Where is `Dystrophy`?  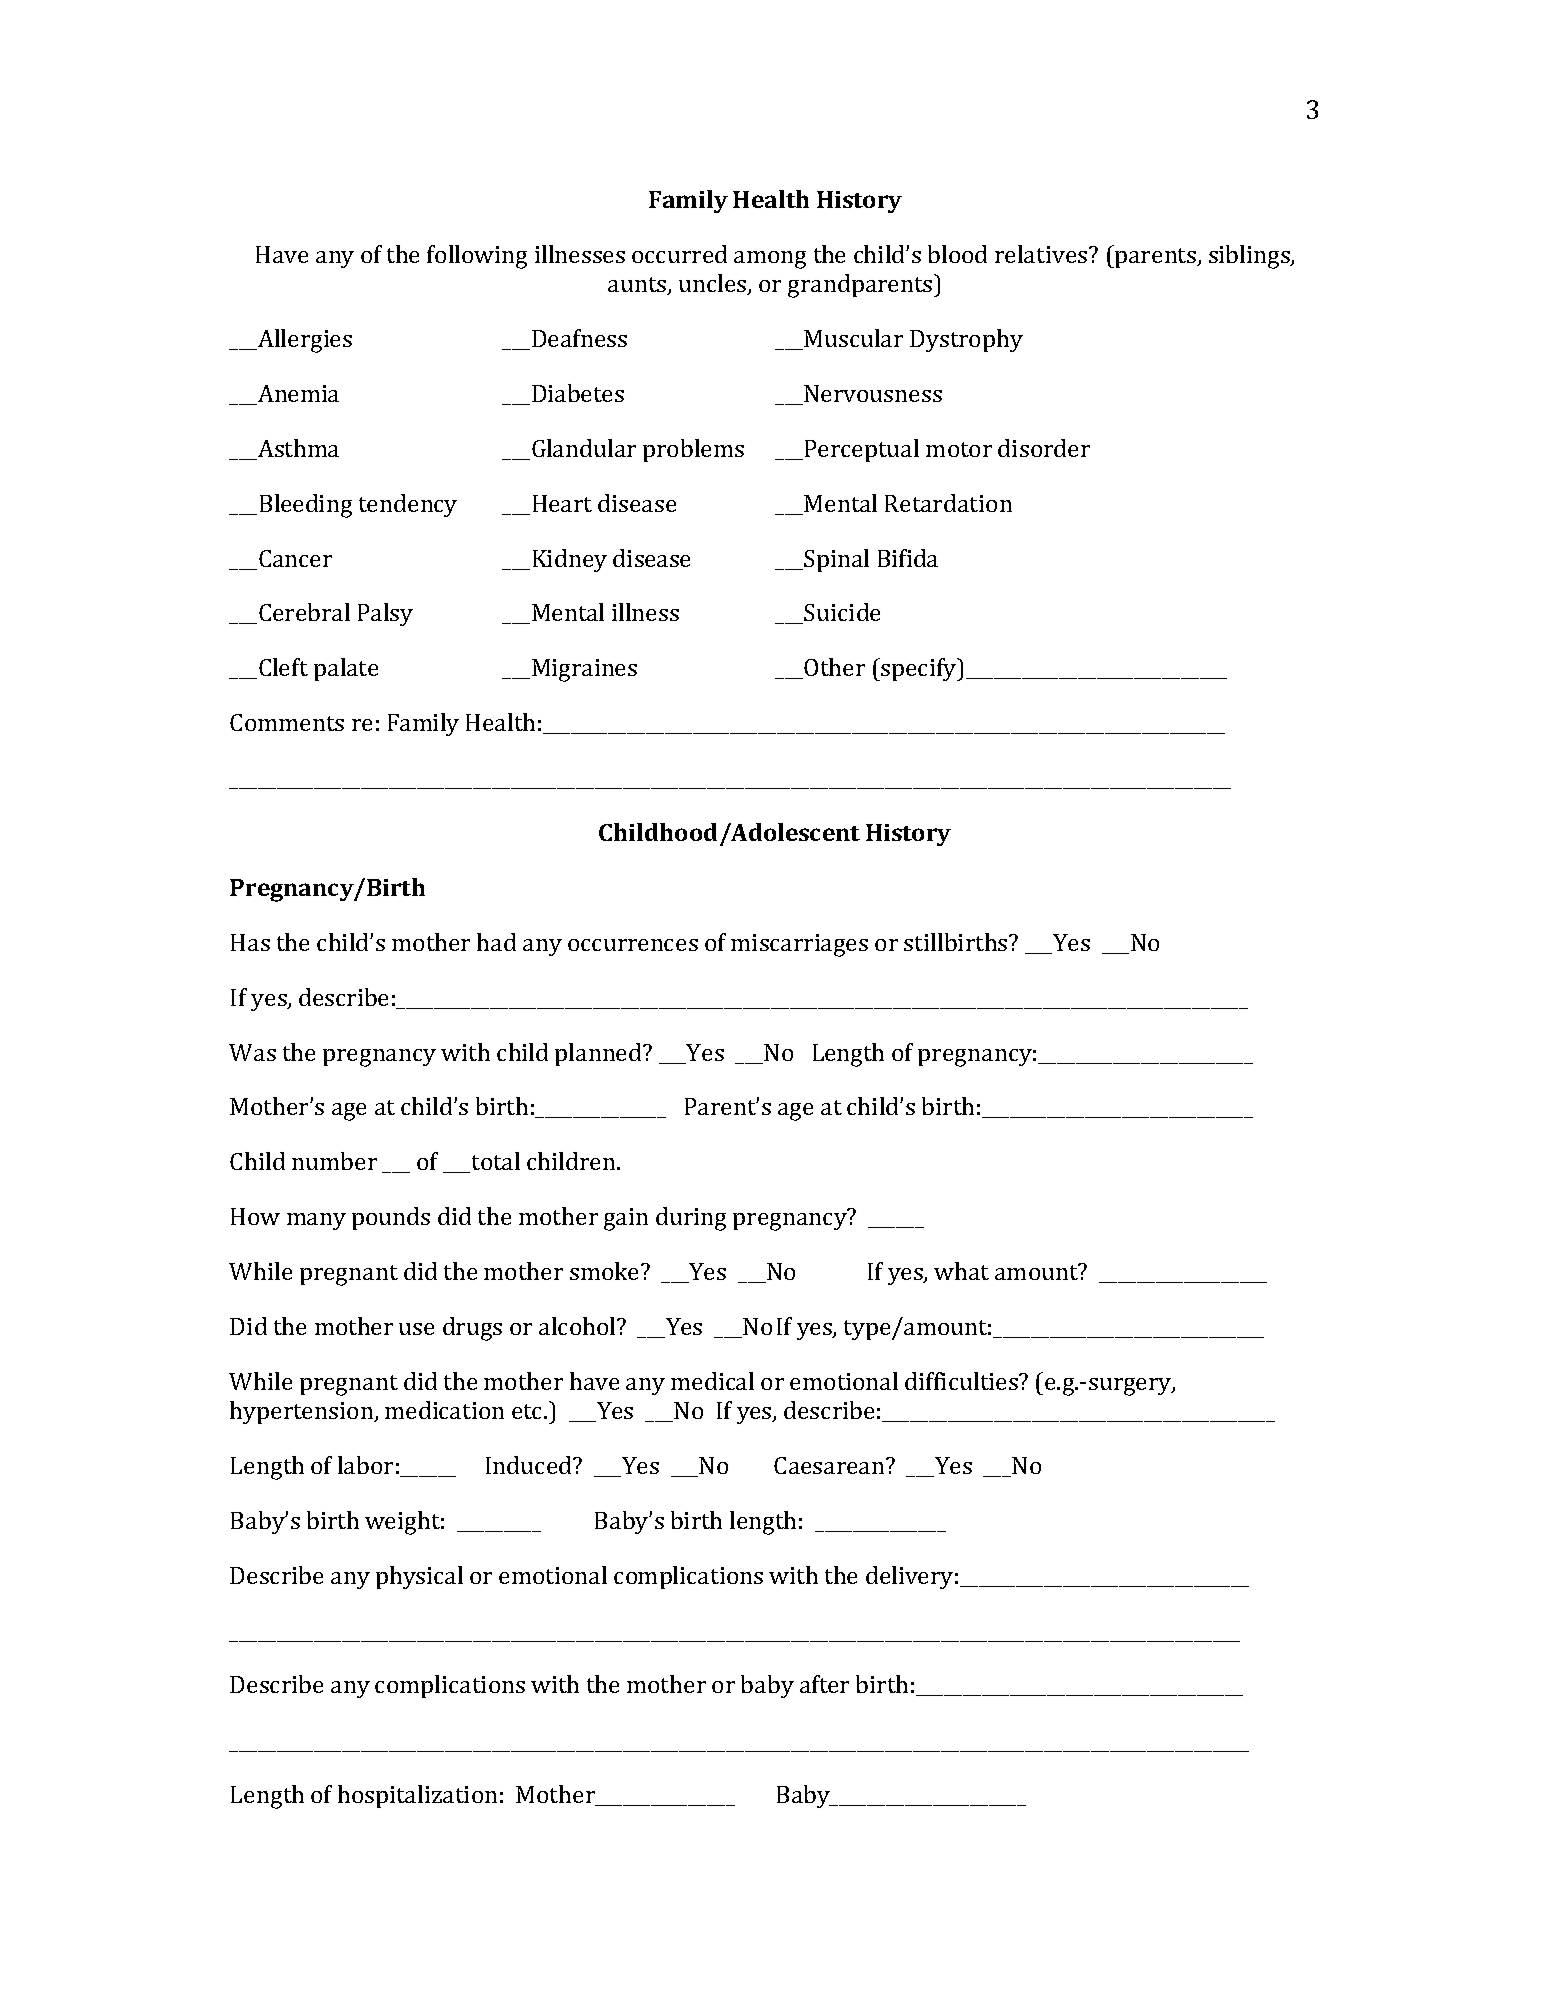
Dystrophy is located at coordinates (966, 340).
